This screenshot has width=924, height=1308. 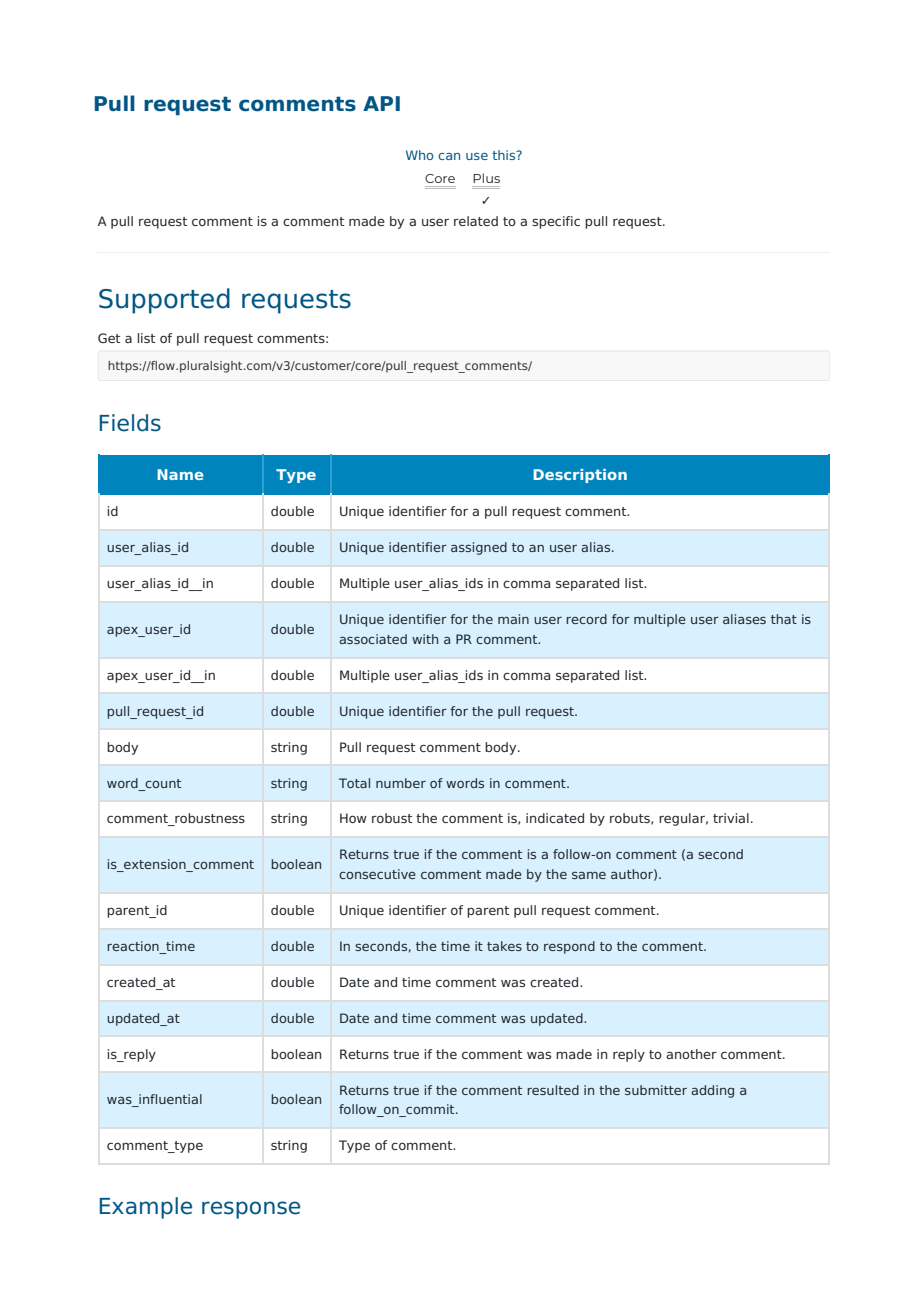 What do you see at coordinates (353, 818) in the screenshot?
I see `How` at bounding box center [353, 818].
